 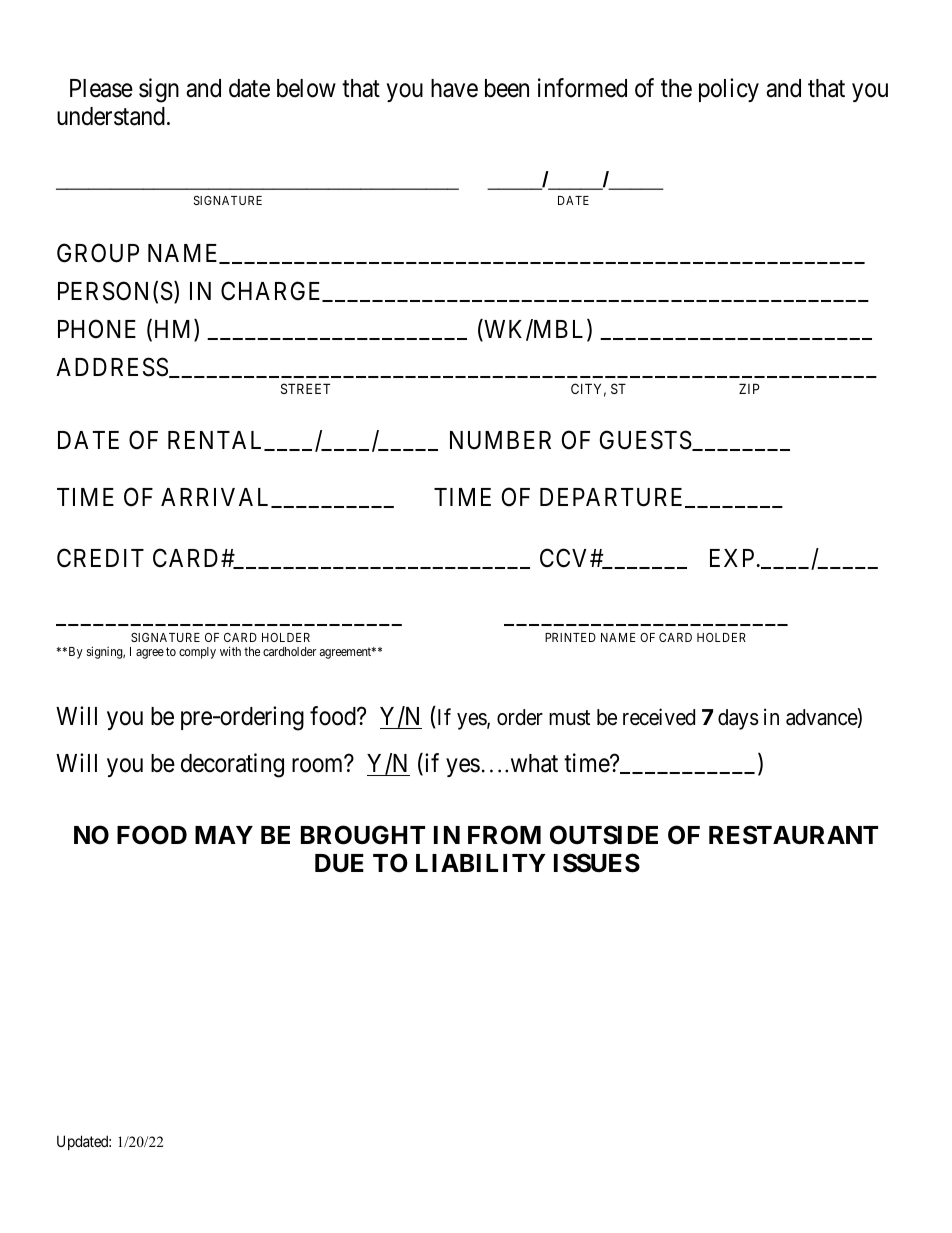 I want to click on MAY, so click(x=224, y=835).
